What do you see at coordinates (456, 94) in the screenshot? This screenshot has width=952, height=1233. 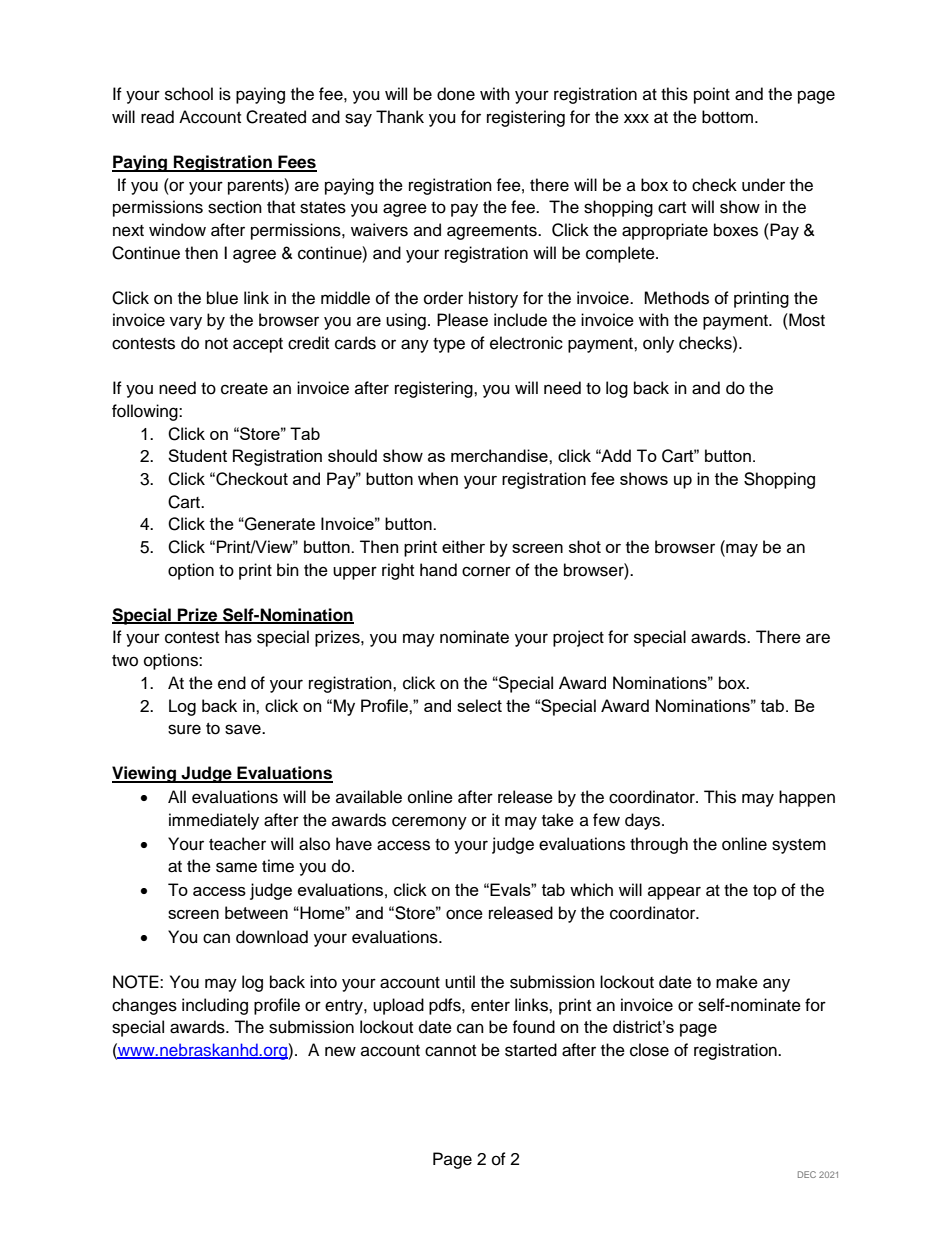 I see `done` at bounding box center [456, 94].
